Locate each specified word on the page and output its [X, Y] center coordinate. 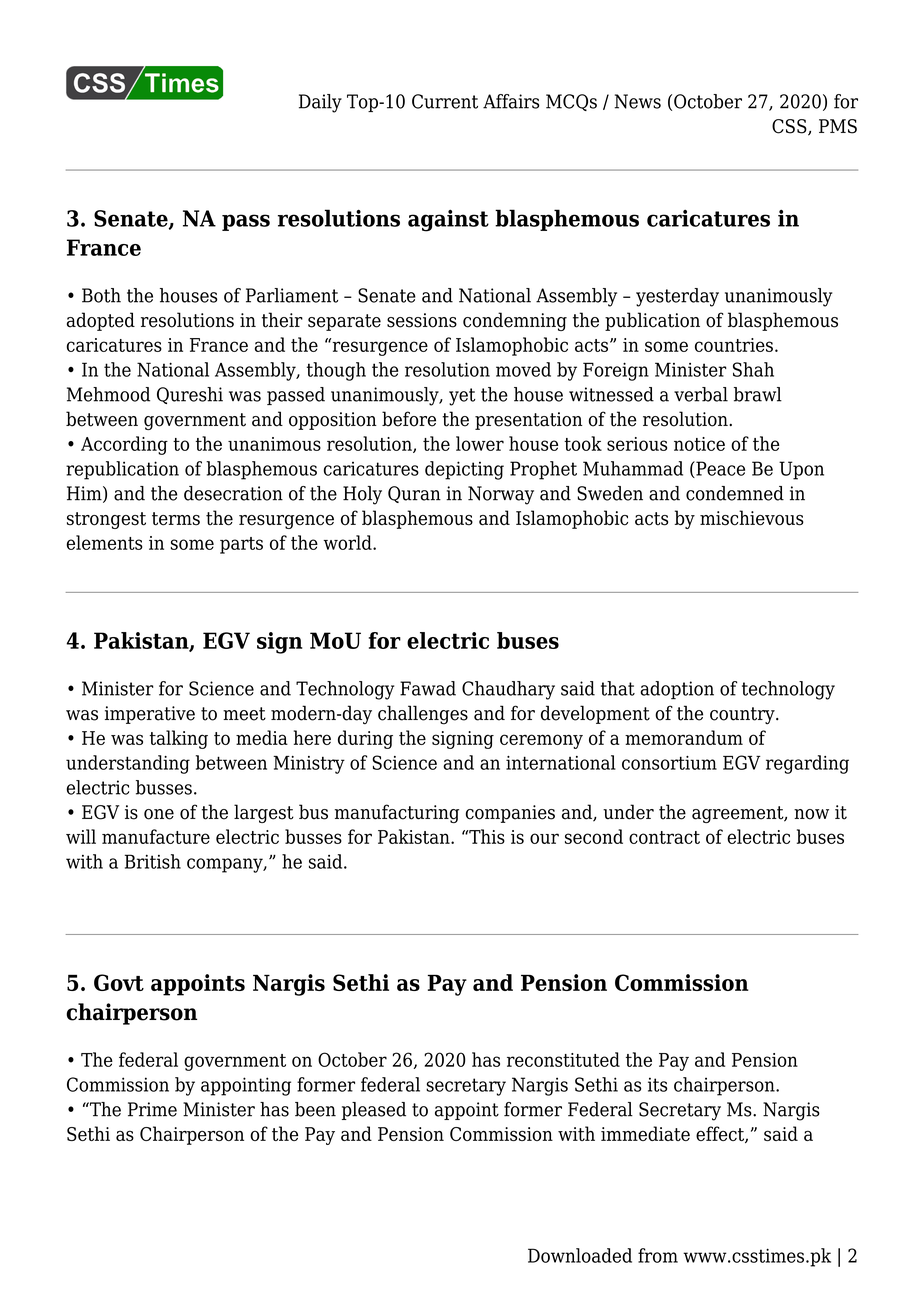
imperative [150, 715]
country [743, 716]
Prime [152, 1109]
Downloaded [580, 1255]
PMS [838, 126]
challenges [423, 715]
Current [445, 101]
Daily [320, 103]
